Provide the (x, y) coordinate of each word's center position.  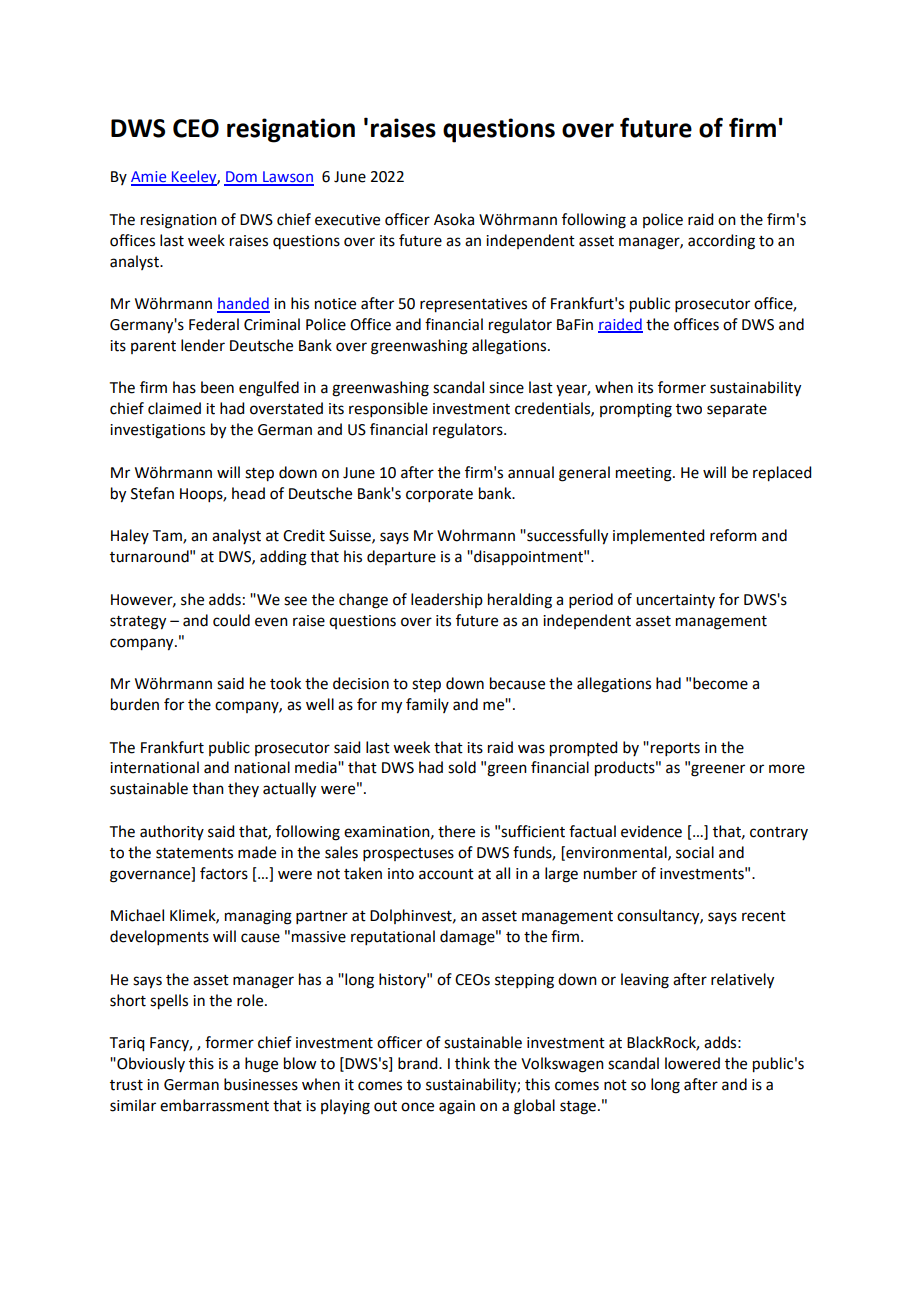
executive (347, 220)
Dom (241, 178)
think (472, 1063)
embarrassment (214, 1105)
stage (578, 1108)
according (721, 242)
